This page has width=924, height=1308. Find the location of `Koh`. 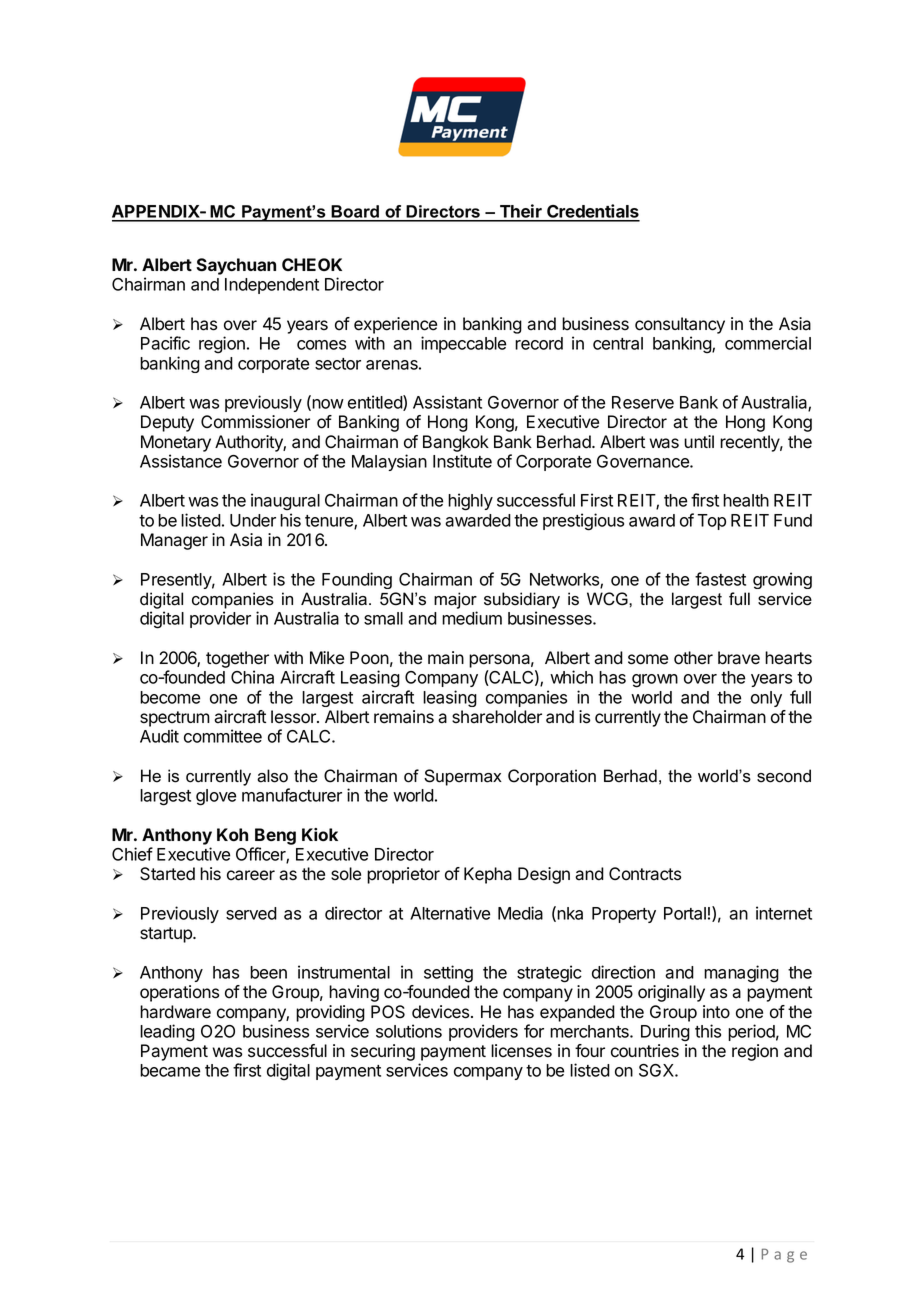

Koh is located at coordinates (232, 834).
